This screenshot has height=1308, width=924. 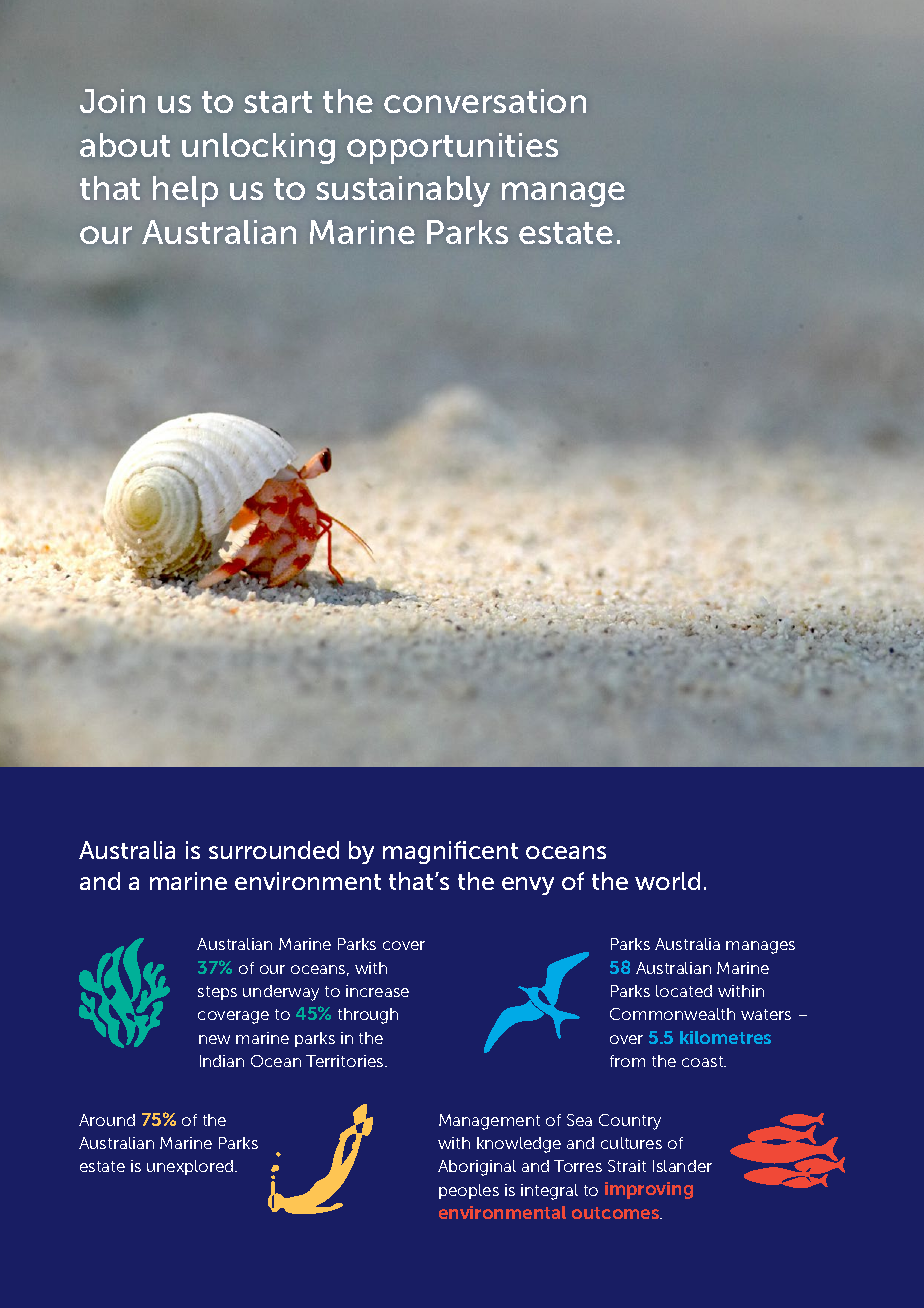 I want to click on world, so click(x=667, y=881).
